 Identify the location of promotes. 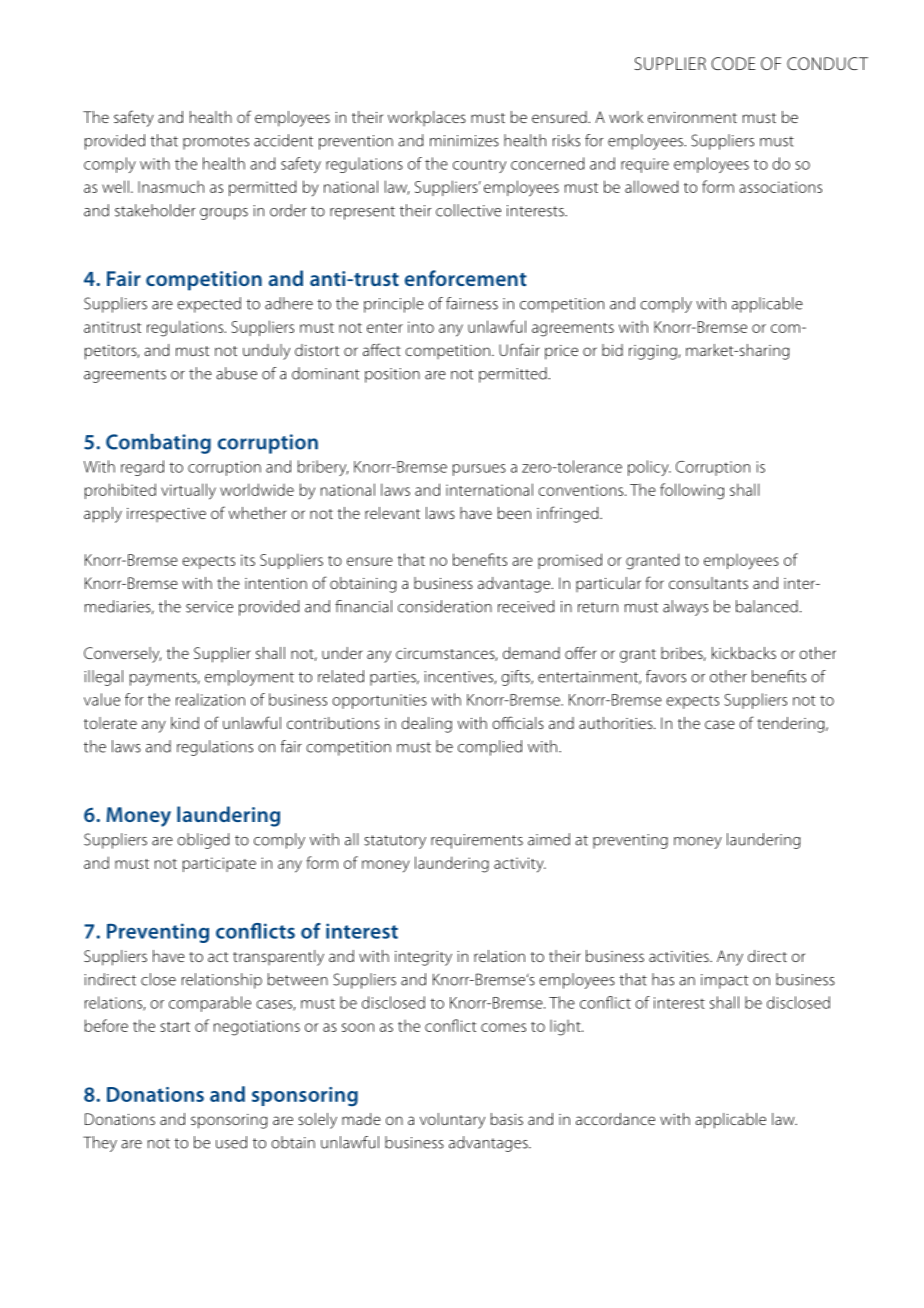
(216, 143).
